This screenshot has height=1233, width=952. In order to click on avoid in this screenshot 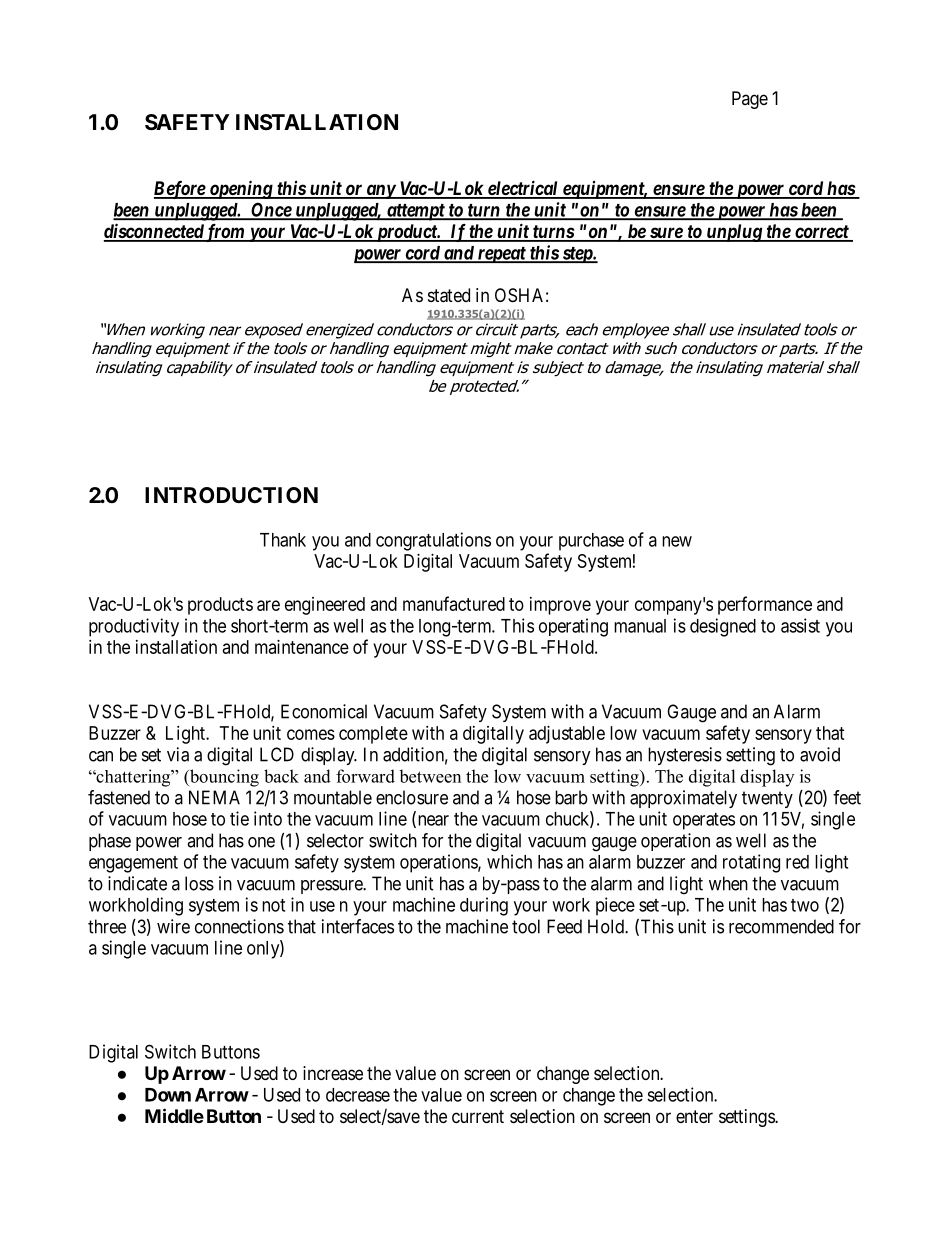, I will do `click(820, 754)`.
